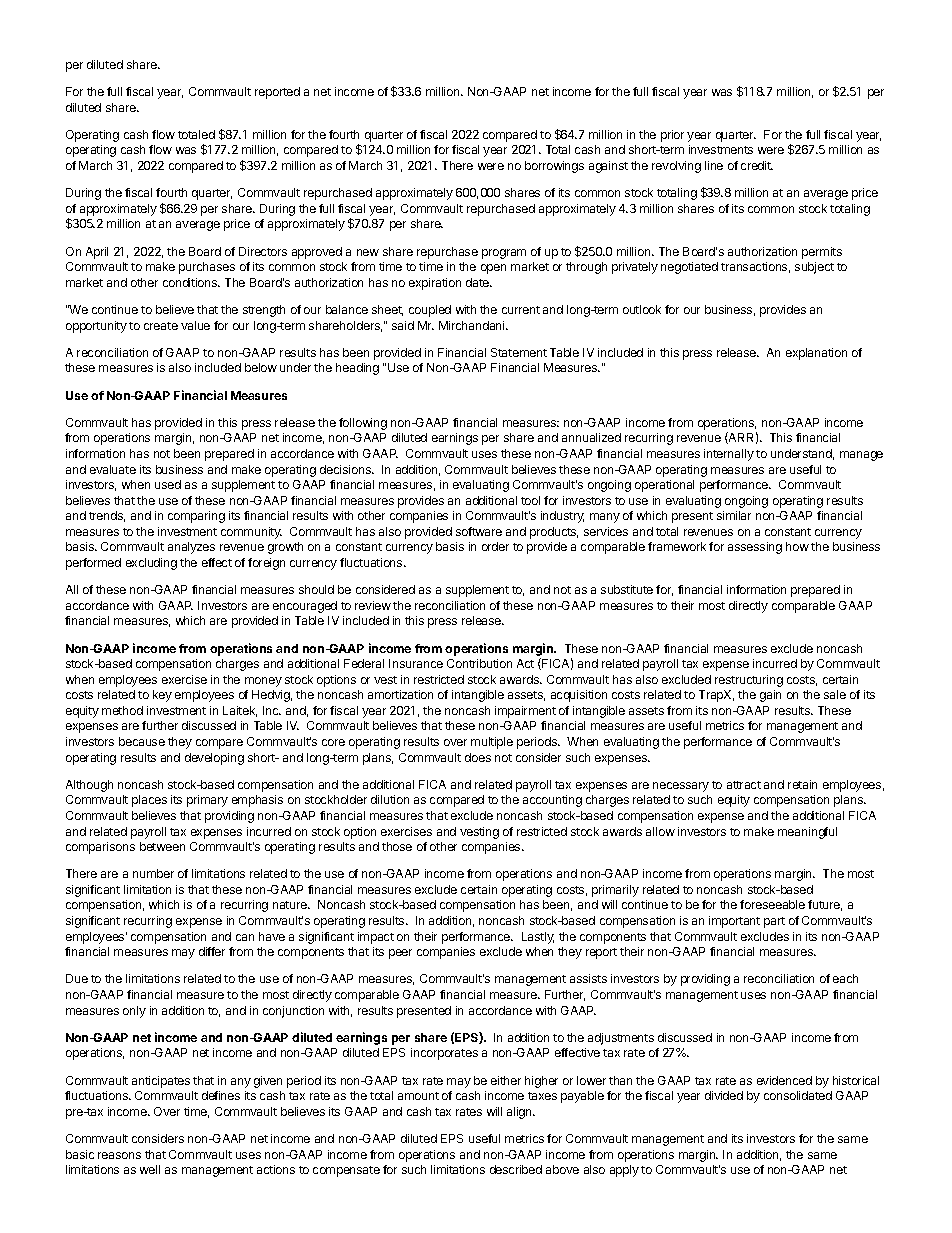 Image resolution: width=952 pixels, height=1233 pixels. Describe the element at coordinates (162, 696) in the screenshot. I see `key` at that location.
